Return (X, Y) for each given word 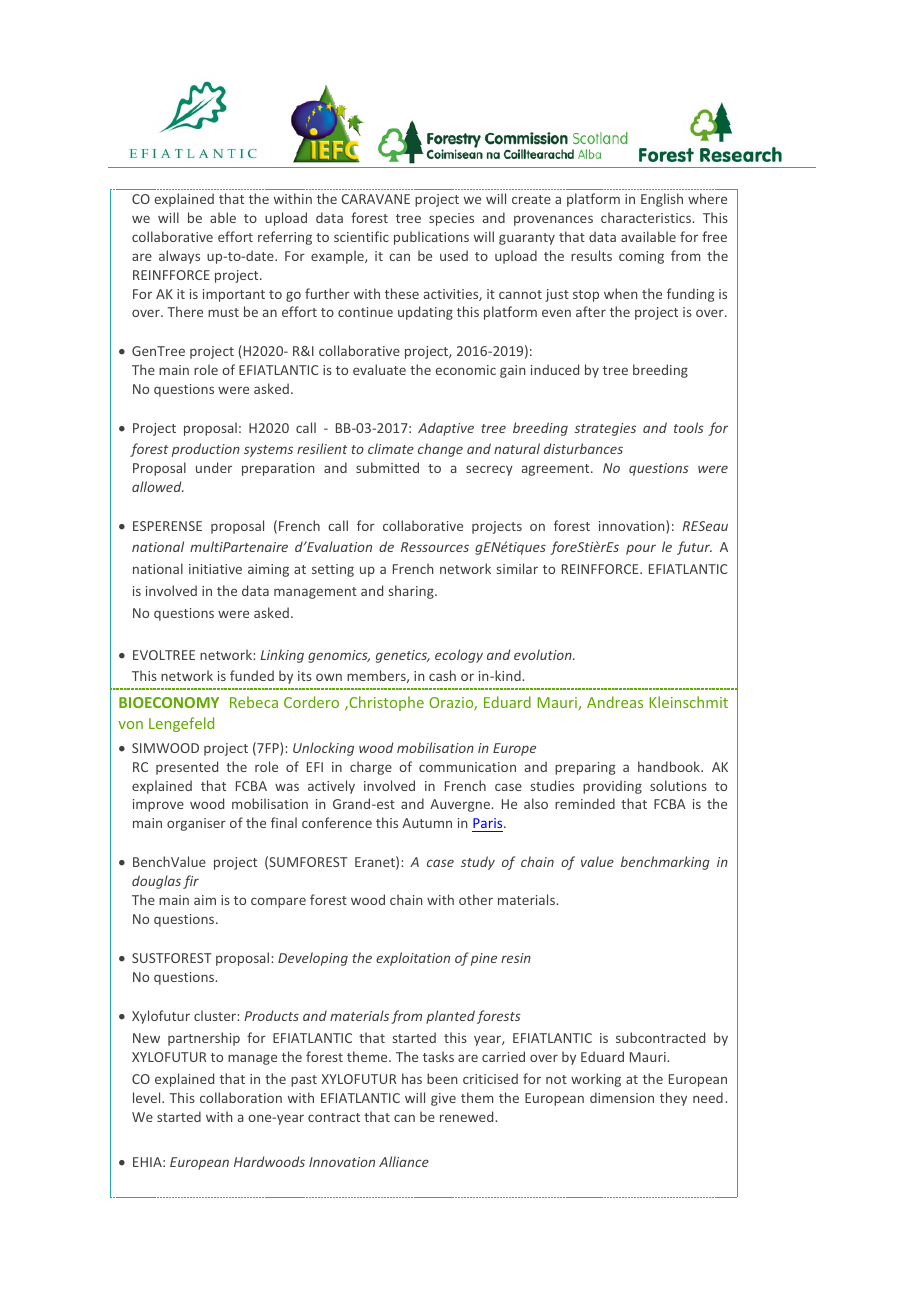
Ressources (435, 547)
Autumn (427, 823)
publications (431, 238)
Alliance (404, 1161)
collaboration (241, 1097)
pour (641, 549)
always (179, 257)
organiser (196, 824)
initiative (215, 569)
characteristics (647, 217)
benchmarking (665, 863)
